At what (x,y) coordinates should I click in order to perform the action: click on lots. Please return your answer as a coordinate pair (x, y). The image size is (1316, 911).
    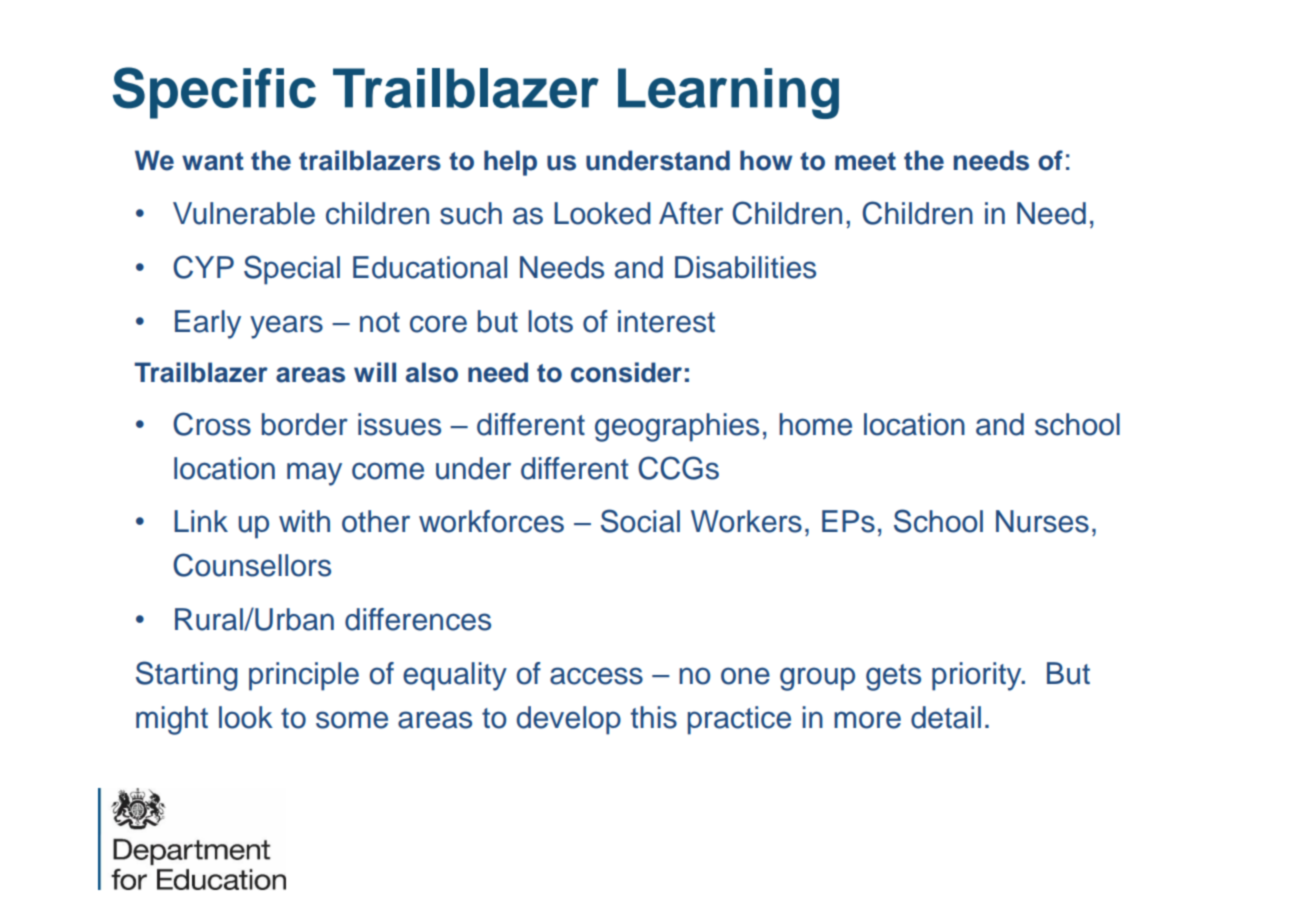
    Looking at the image, I should click on (550, 321).
